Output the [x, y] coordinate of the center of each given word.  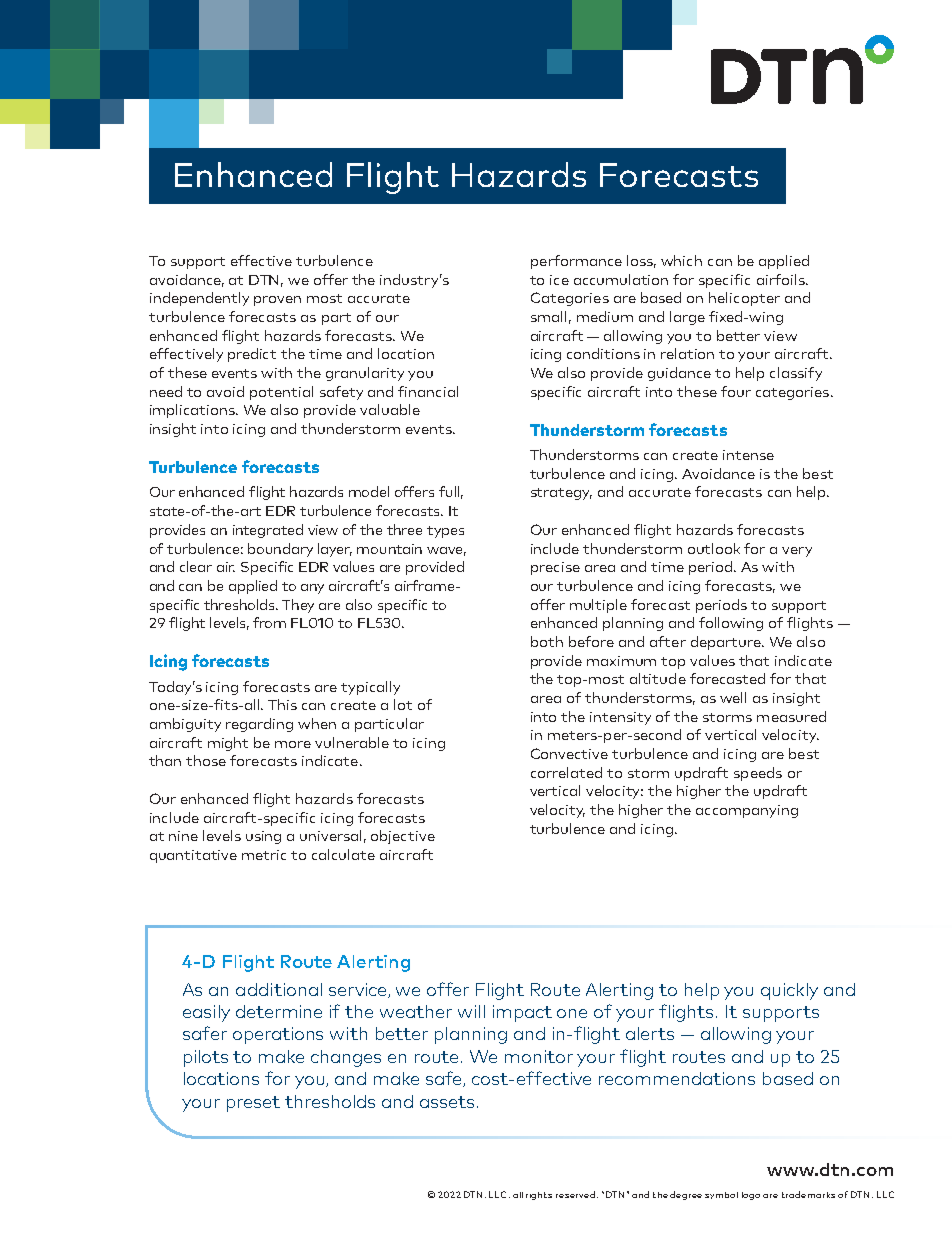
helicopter [744, 299]
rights [539, 1196]
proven [277, 301]
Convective [569, 753]
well [733, 697]
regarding [259, 725]
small [548, 316]
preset [253, 1104]
